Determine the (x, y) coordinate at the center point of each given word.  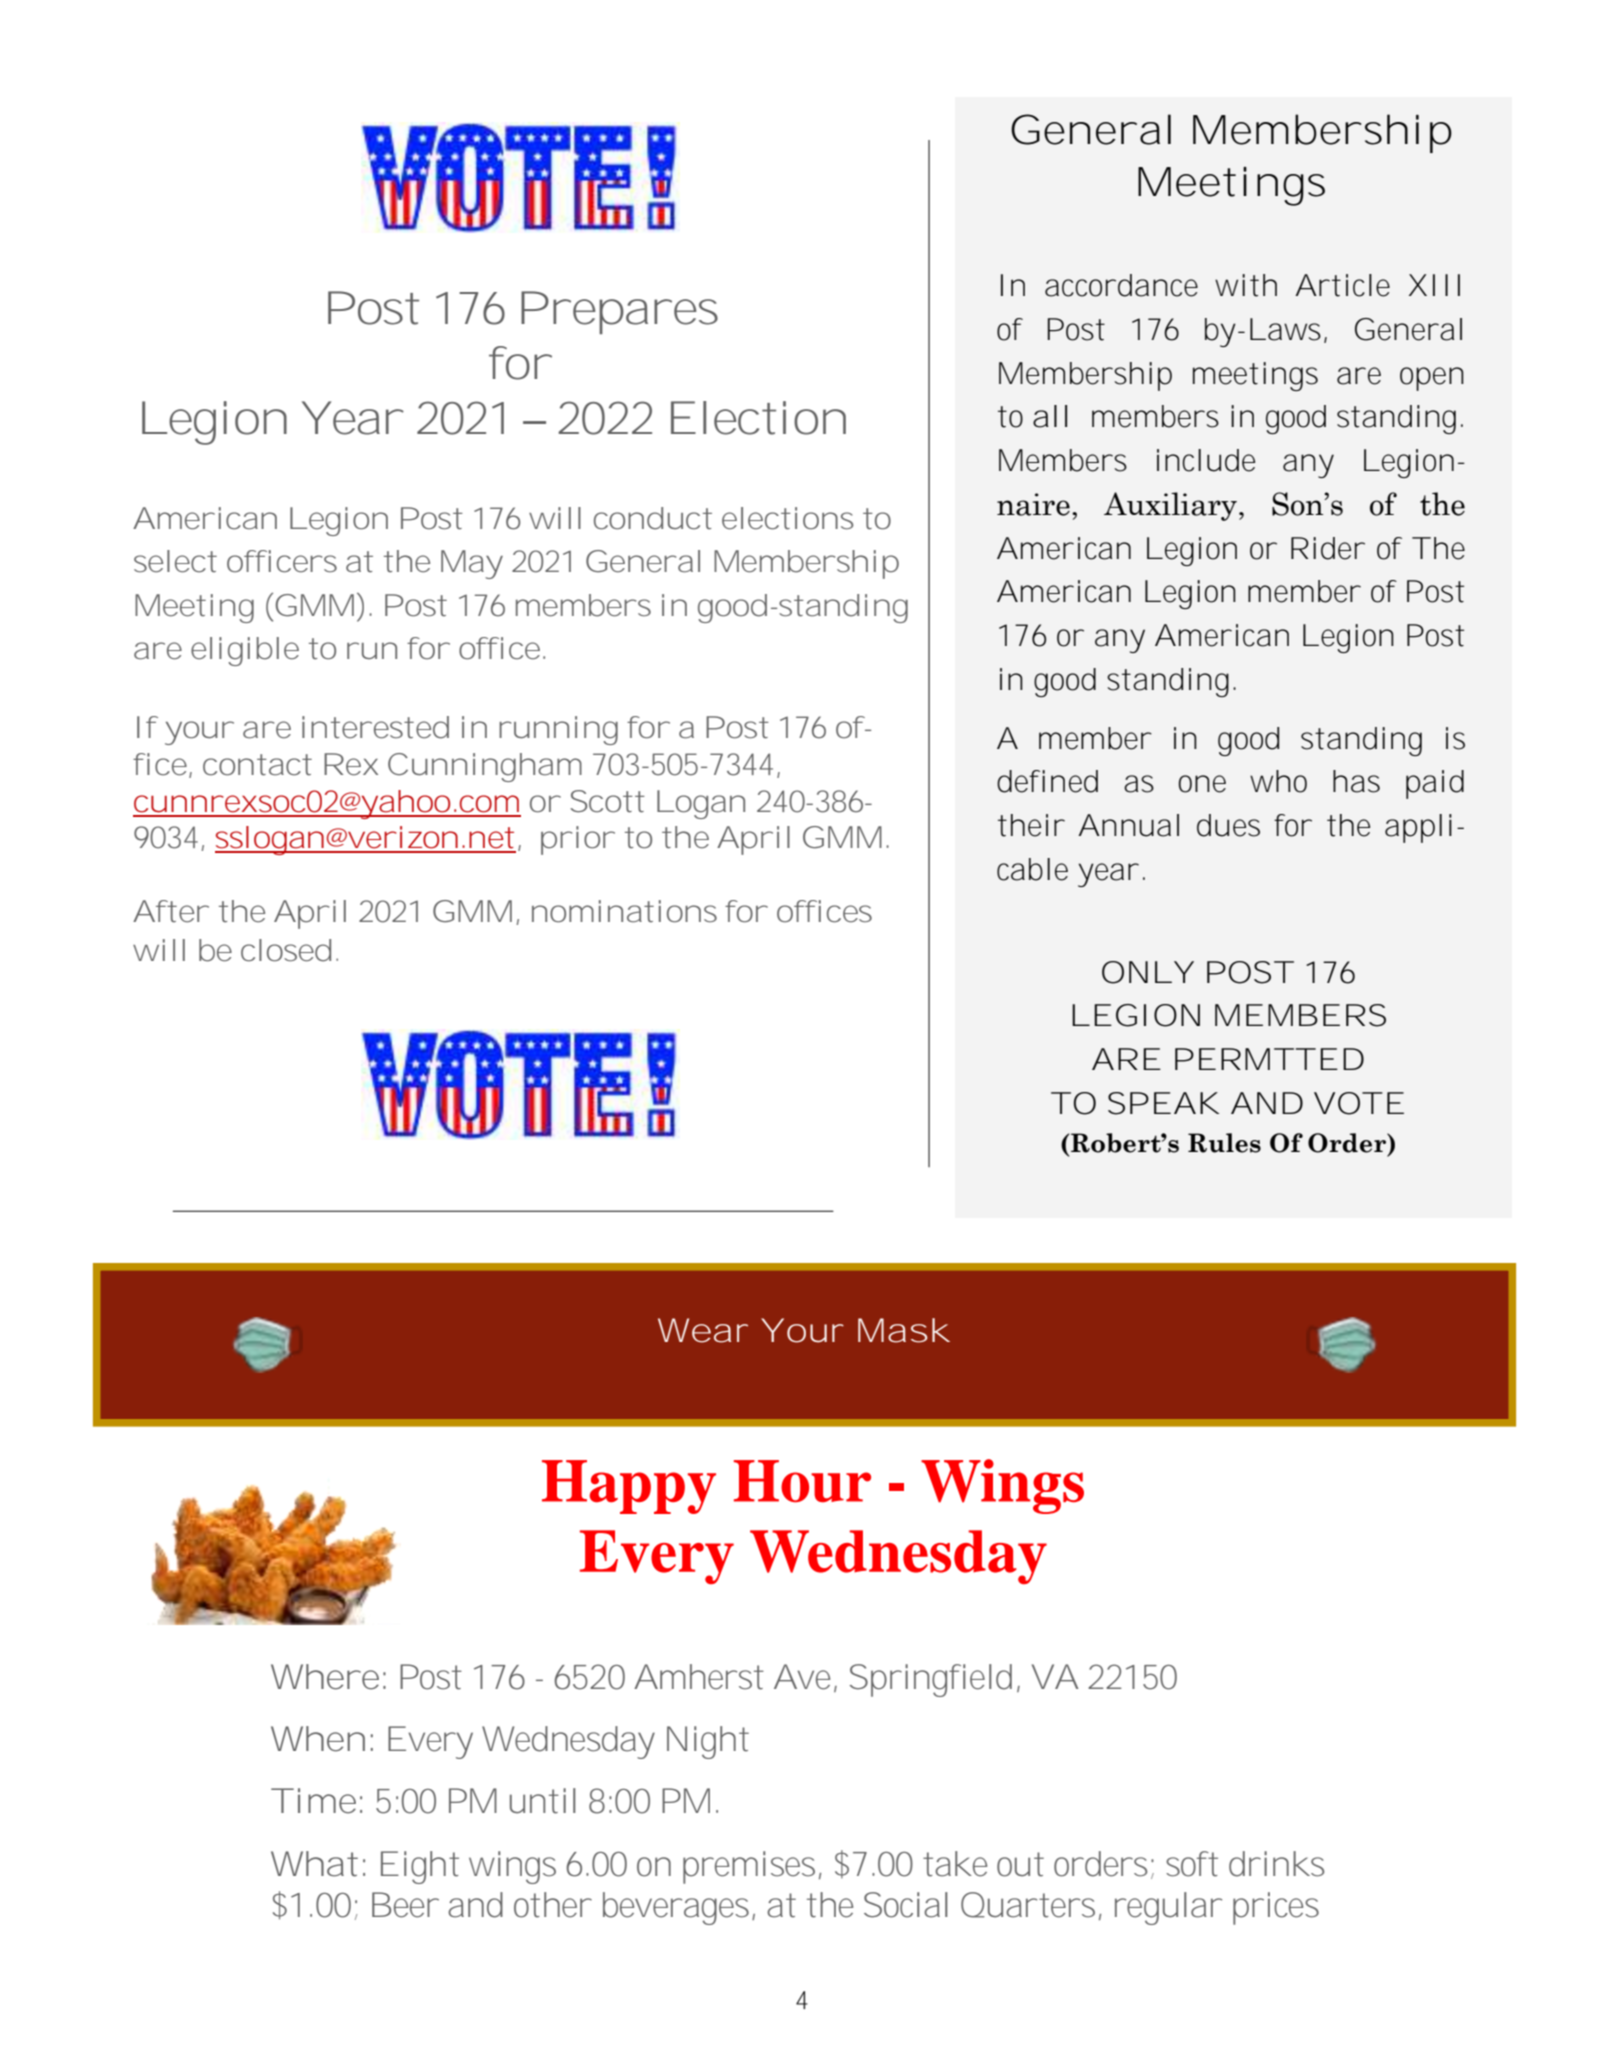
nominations (624, 911)
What (314, 1864)
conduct (653, 518)
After (170, 911)
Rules (1224, 1143)
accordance (1121, 285)
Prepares (619, 312)
